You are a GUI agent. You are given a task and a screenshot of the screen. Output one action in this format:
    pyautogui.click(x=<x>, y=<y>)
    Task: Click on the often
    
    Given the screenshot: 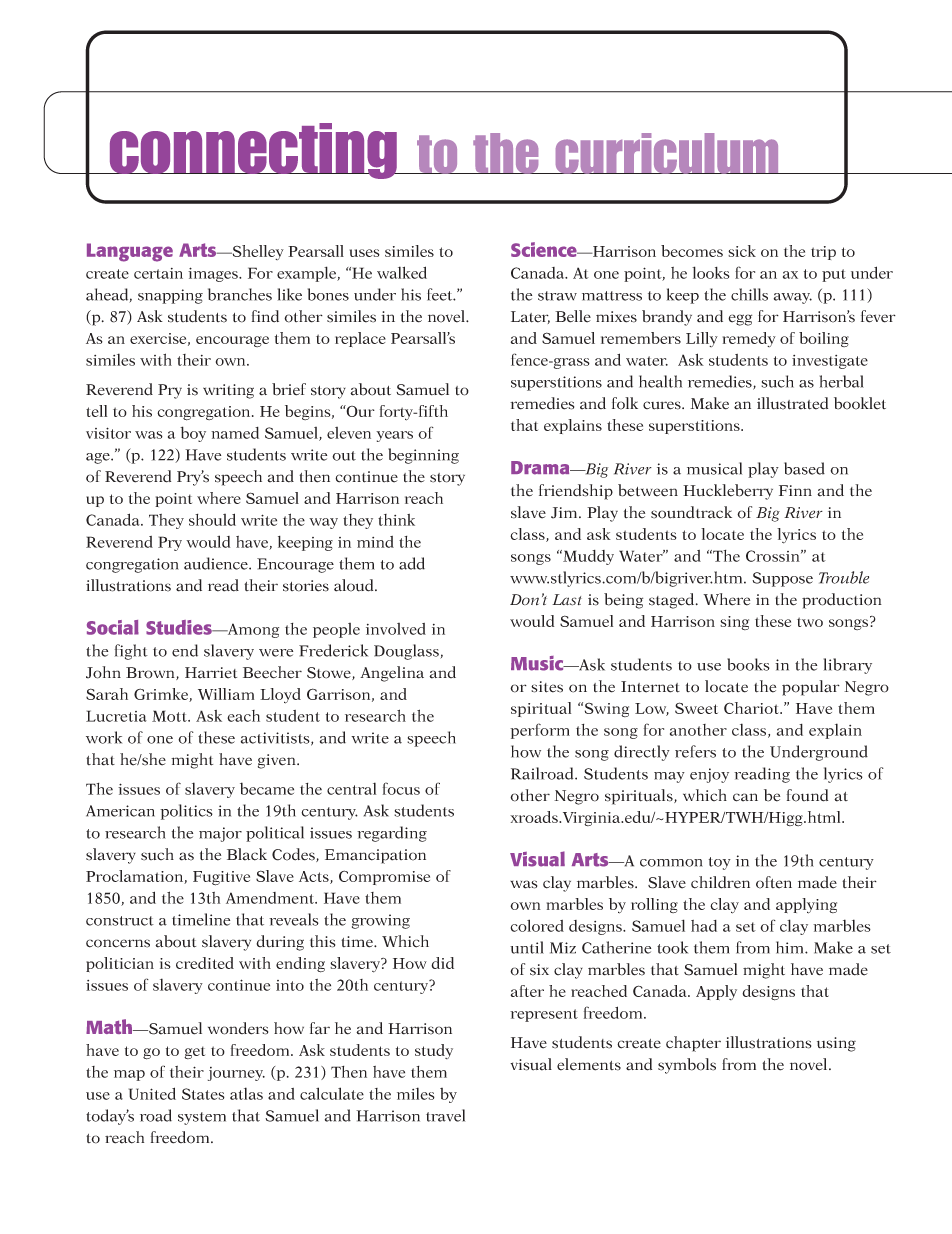 What is the action you would take?
    pyautogui.click(x=774, y=882)
